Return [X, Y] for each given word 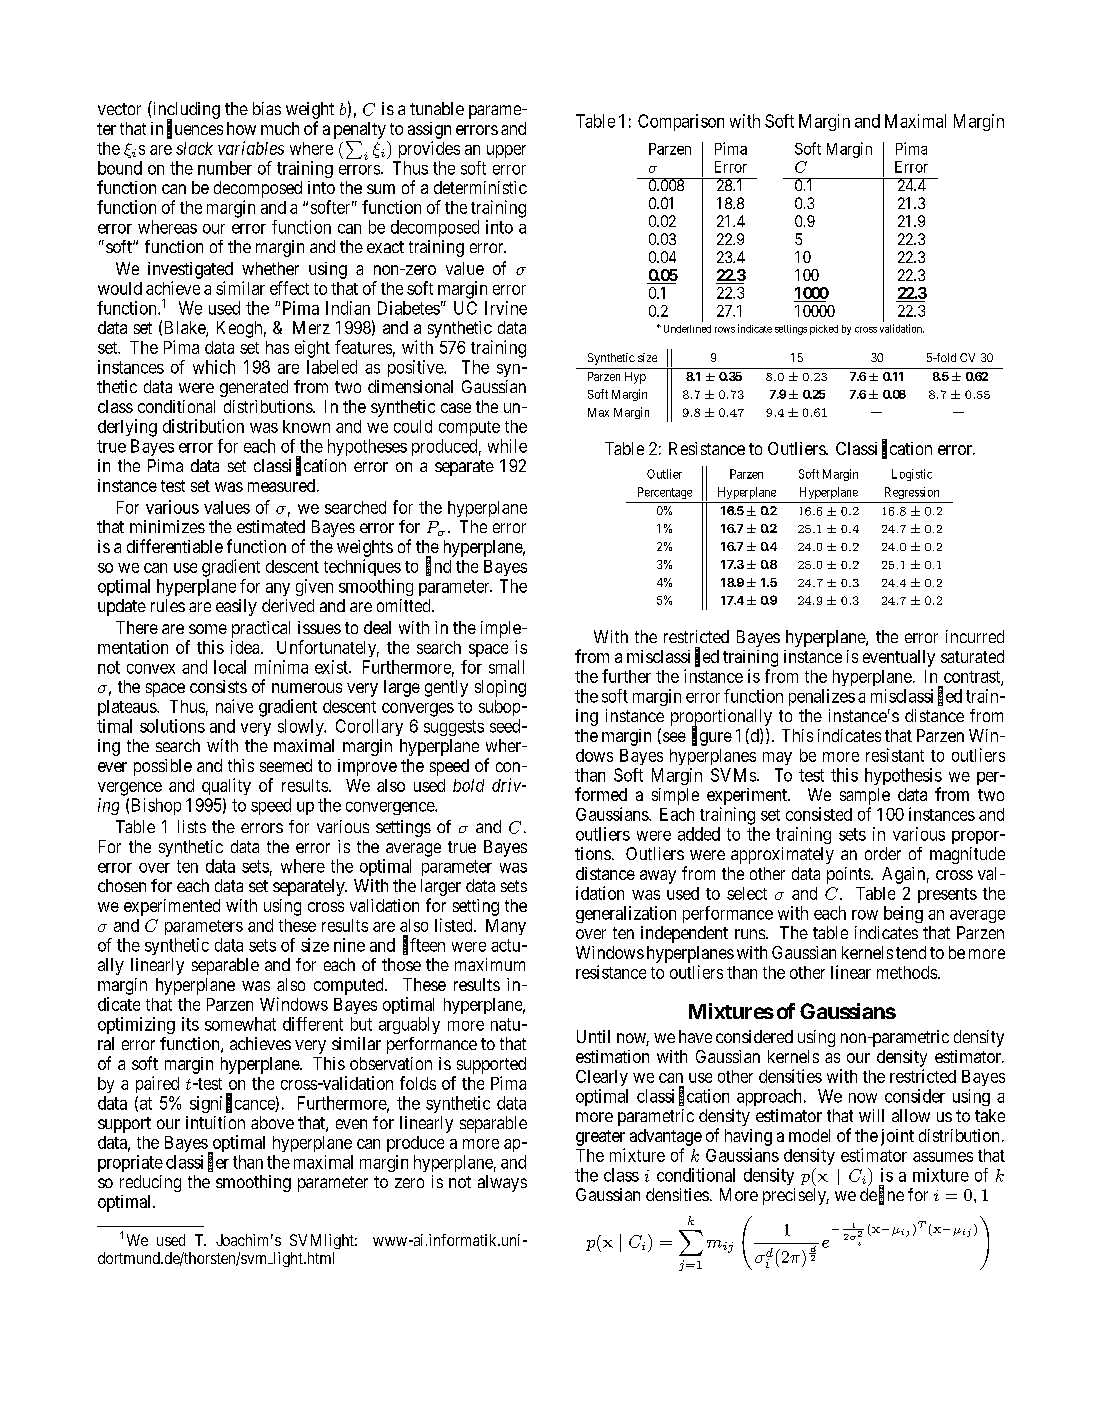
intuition [215, 1122]
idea [246, 647]
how [241, 128]
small [506, 667]
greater [600, 1138]
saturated [972, 656]
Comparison [681, 122]
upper [506, 151]
